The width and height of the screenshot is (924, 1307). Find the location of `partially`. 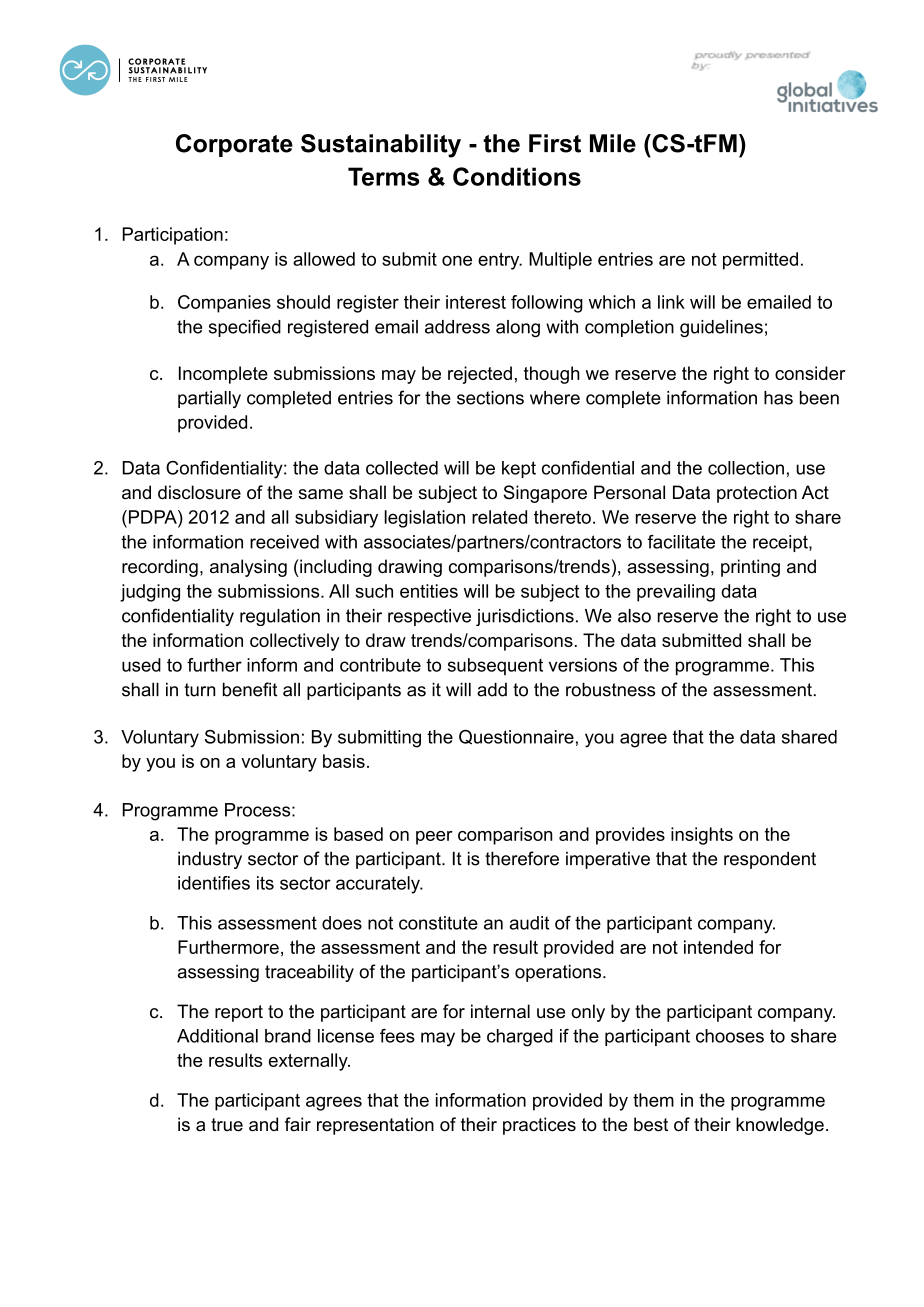

partially is located at coordinates (209, 399).
